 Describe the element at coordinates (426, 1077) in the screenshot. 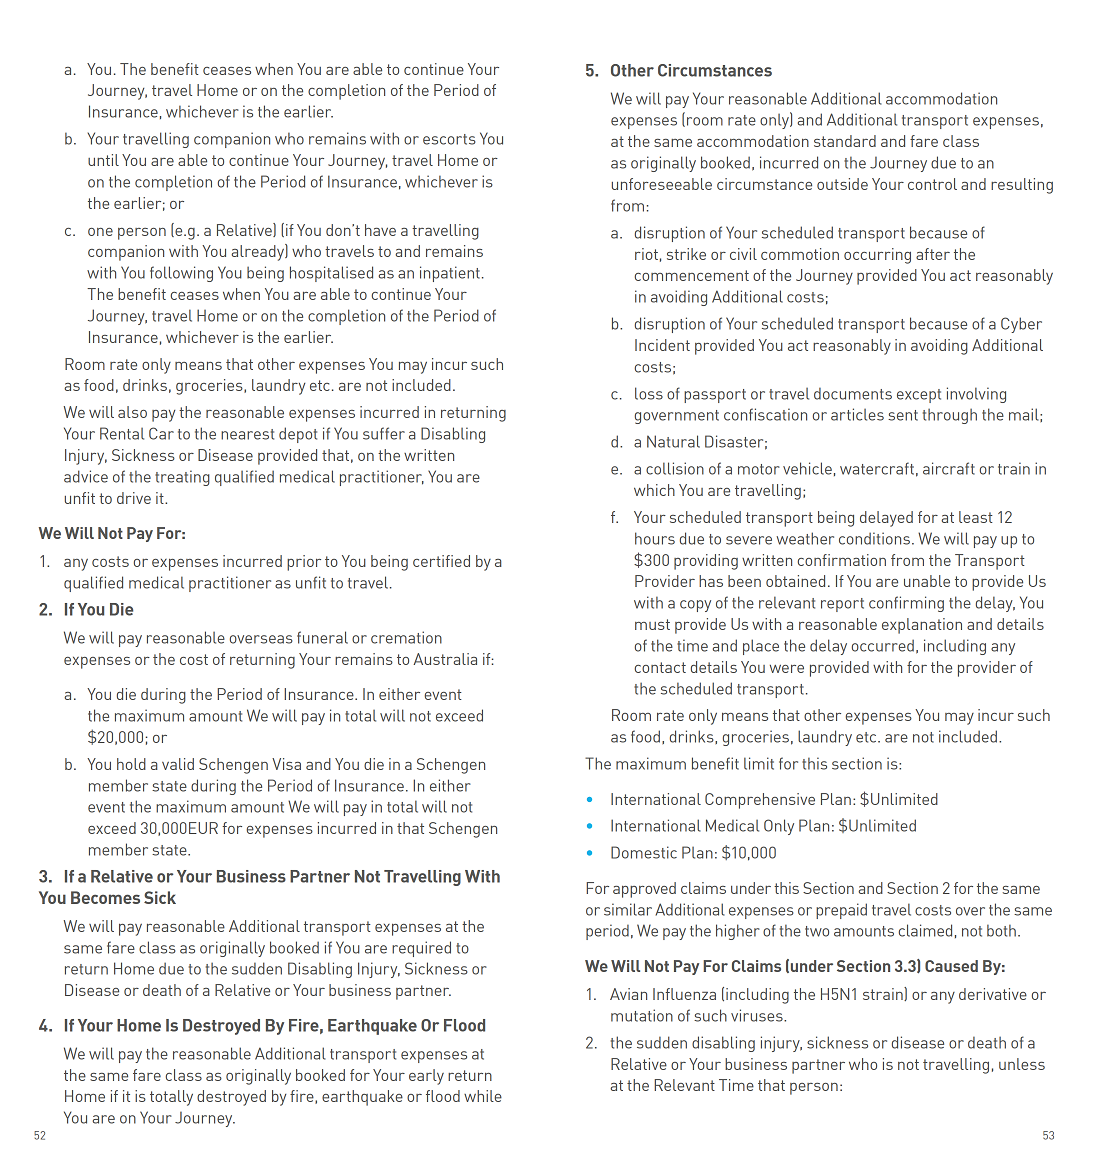

I see `early` at that location.
